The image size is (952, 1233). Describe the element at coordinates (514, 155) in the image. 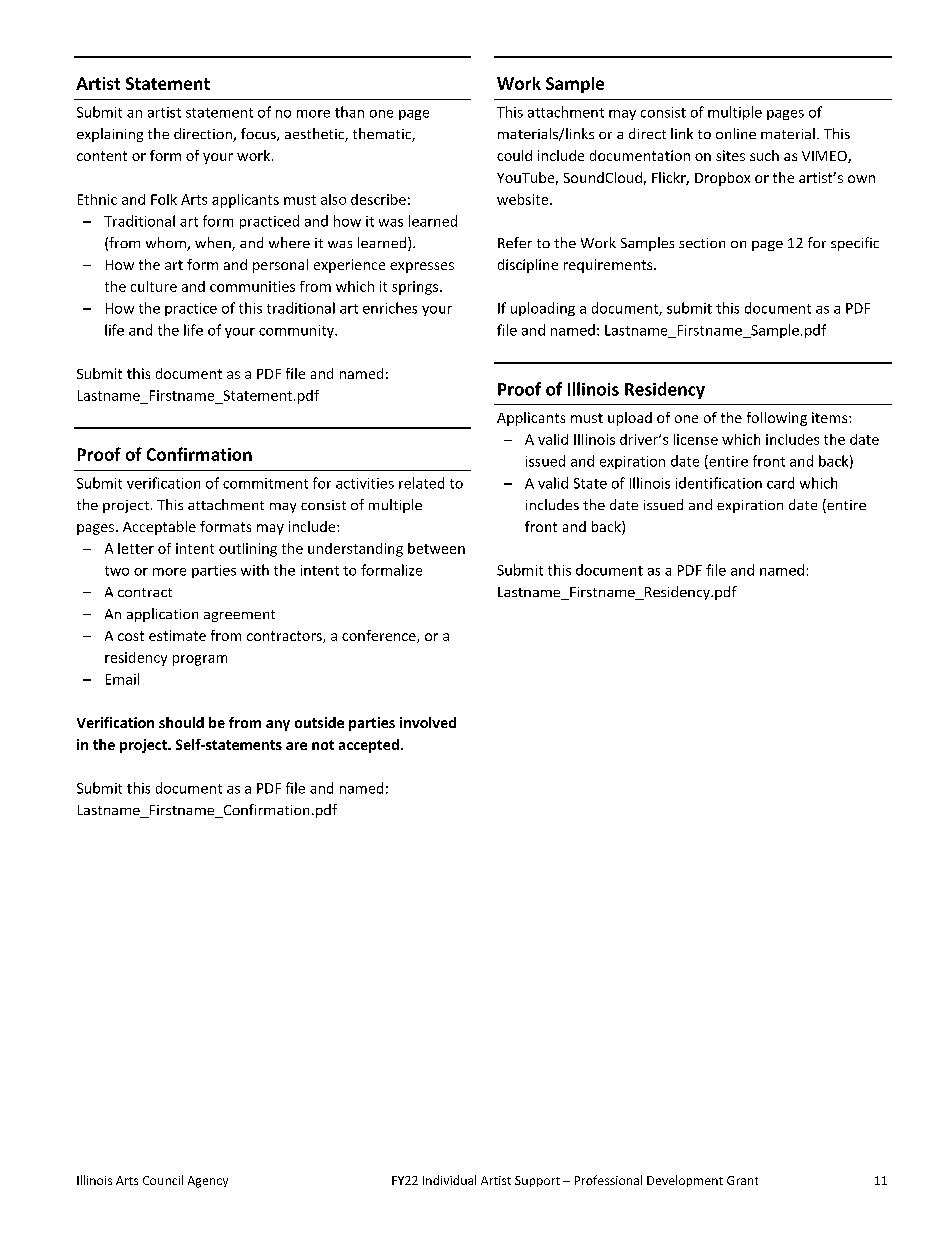

I see `could` at that location.
